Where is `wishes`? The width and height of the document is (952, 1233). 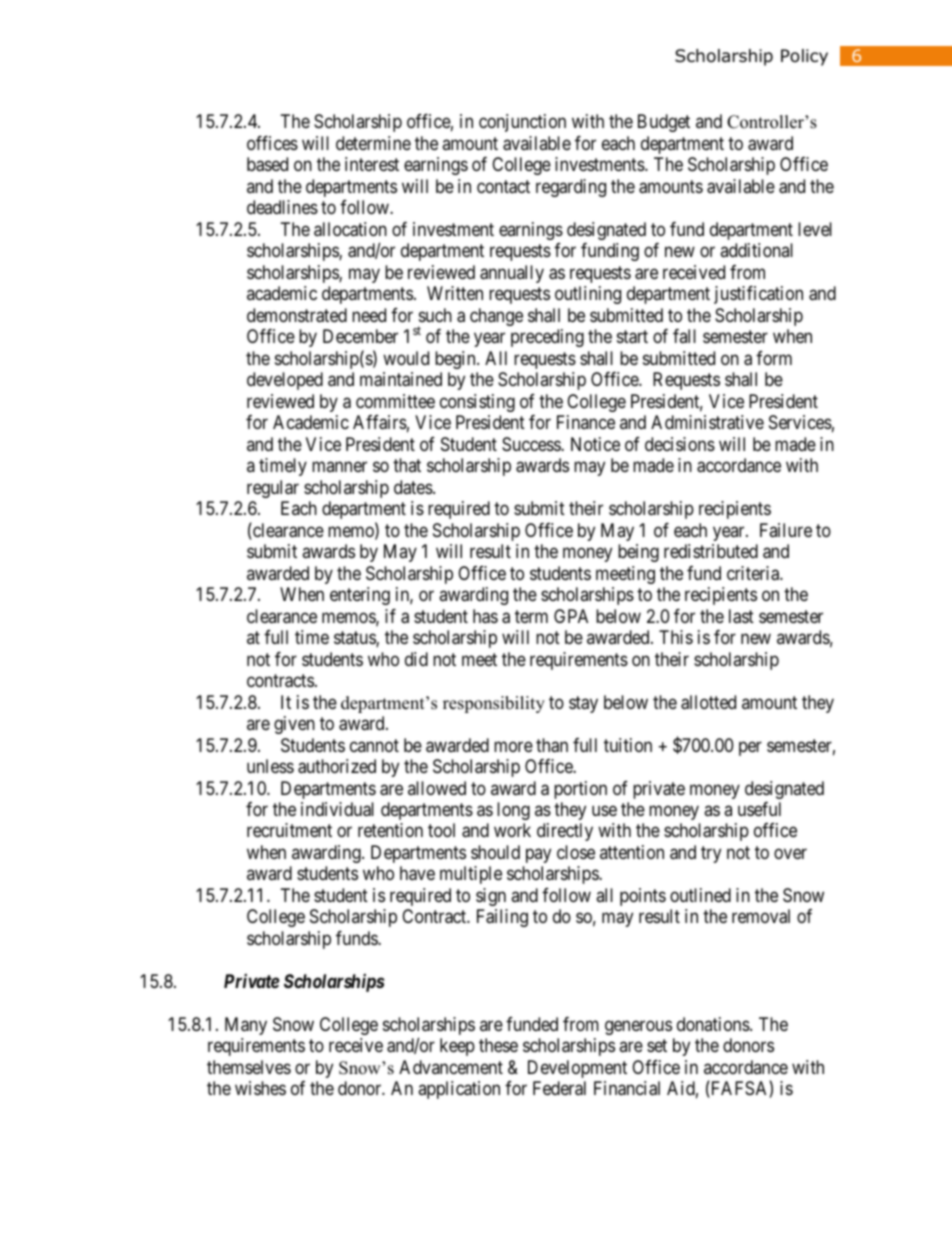 wishes is located at coordinates (260, 1088).
